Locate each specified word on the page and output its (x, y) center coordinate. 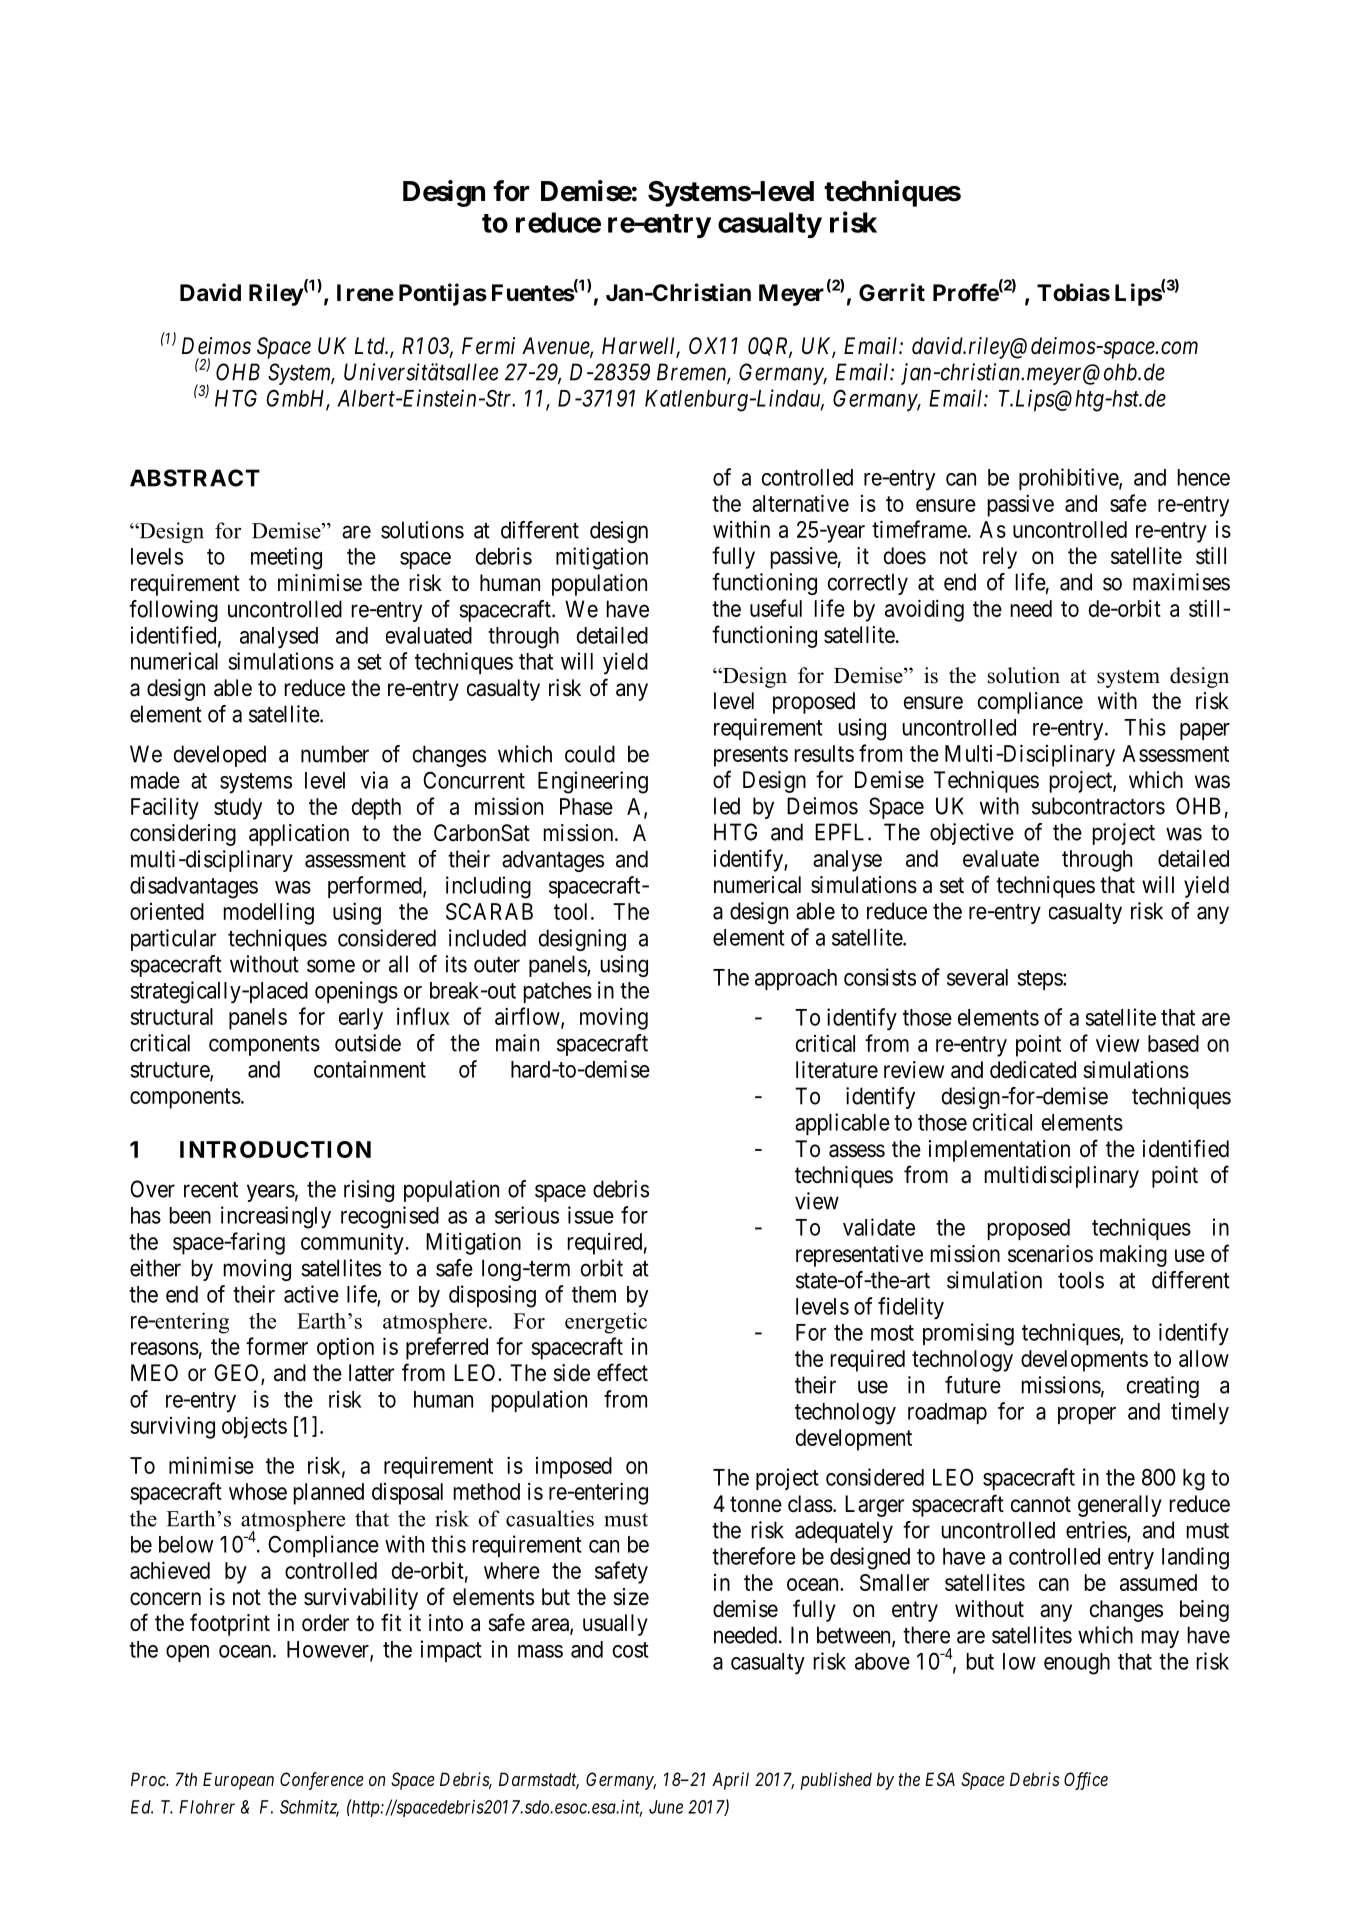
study (238, 809)
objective (972, 834)
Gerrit (892, 292)
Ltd (371, 346)
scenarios (1050, 1254)
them (594, 1294)
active (311, 1294)
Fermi (488, 346)
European (238, 1781)
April (730, 1781)
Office (1086, 1781)
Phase (586, 806)
